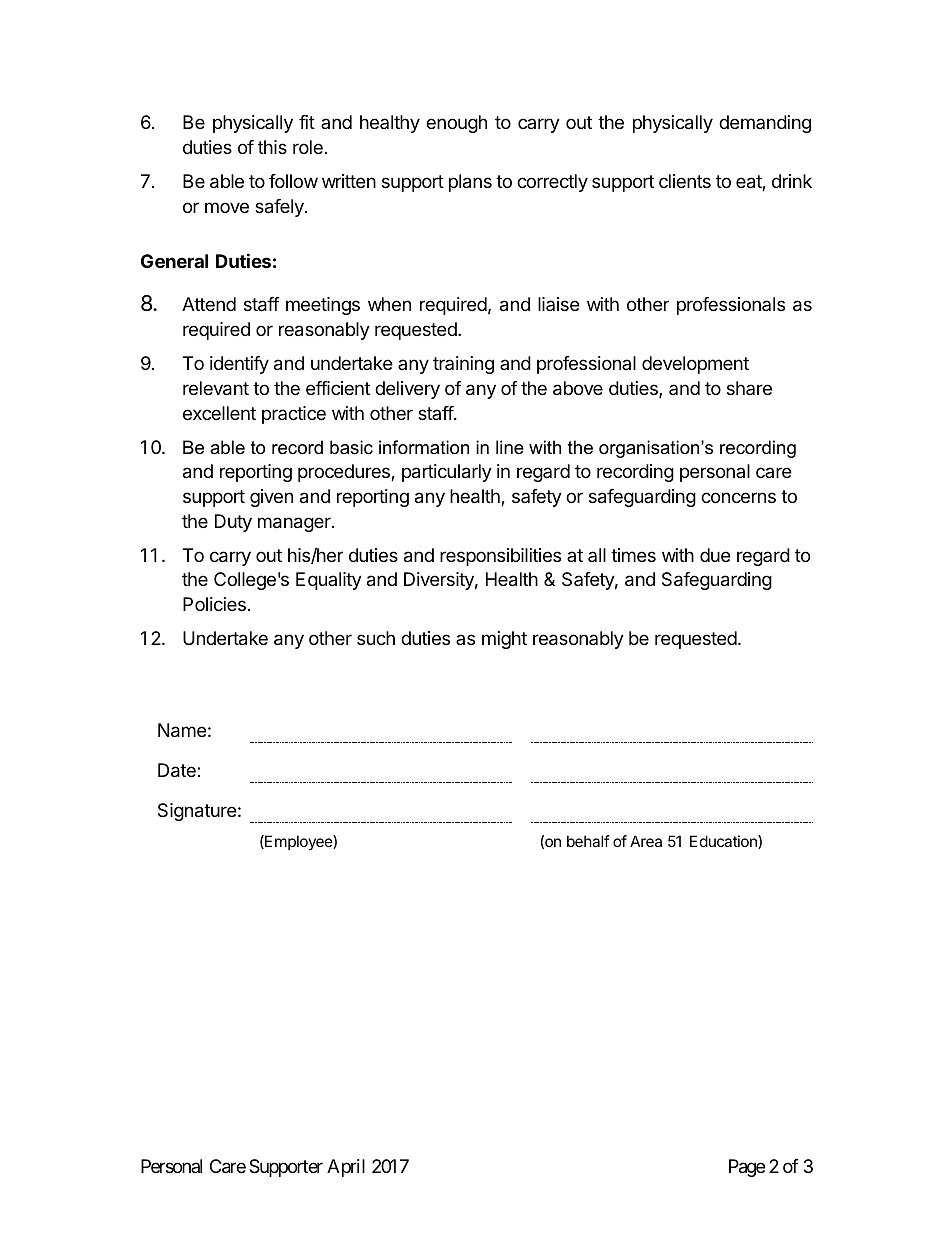  What do you see at coordinates (272, 147) in the image?
I see `this` at bounding box center [272, 147].
